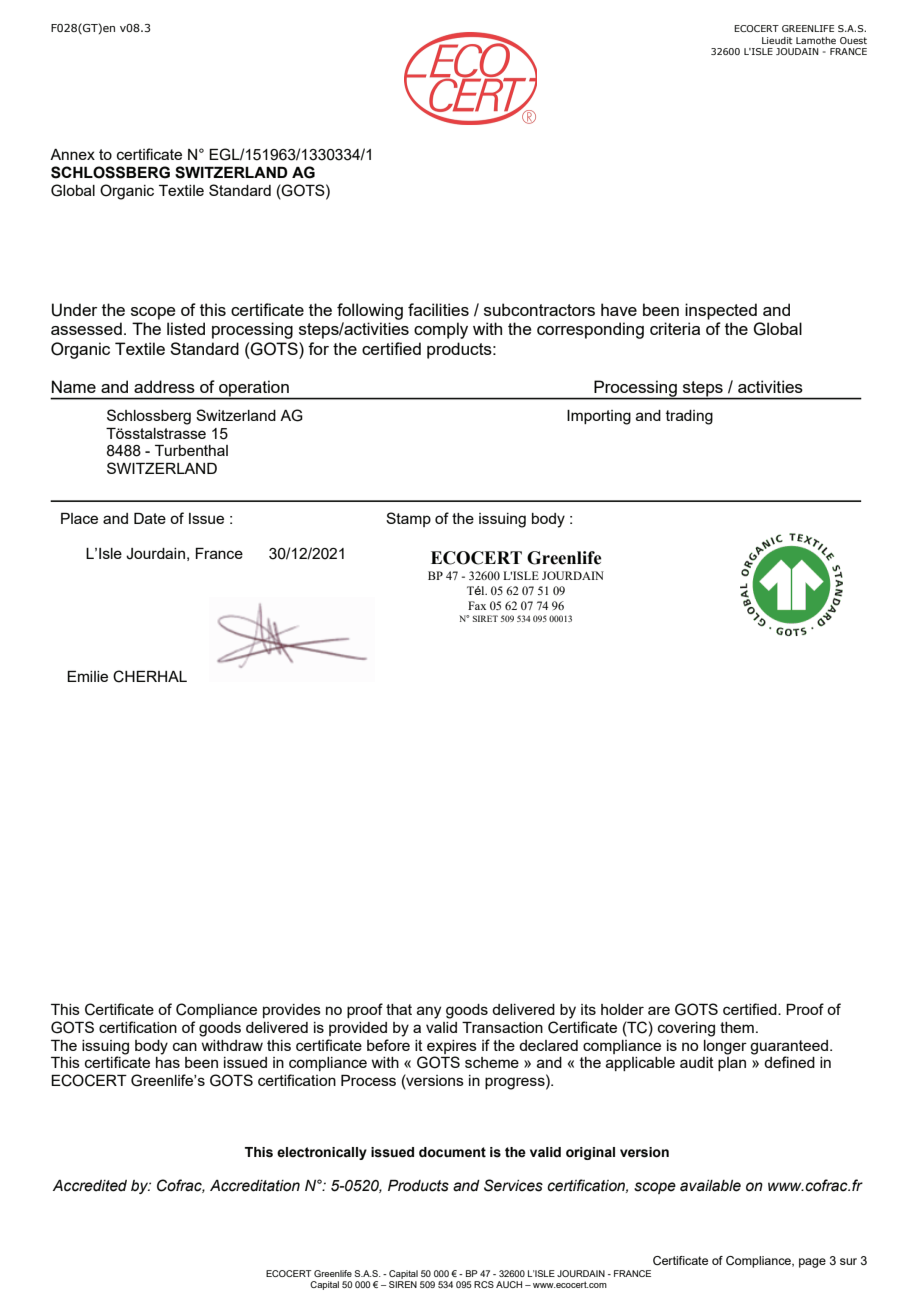  Describe the element at coordinates (438, 309) in the screenshot. I see `facilities` at that location.
